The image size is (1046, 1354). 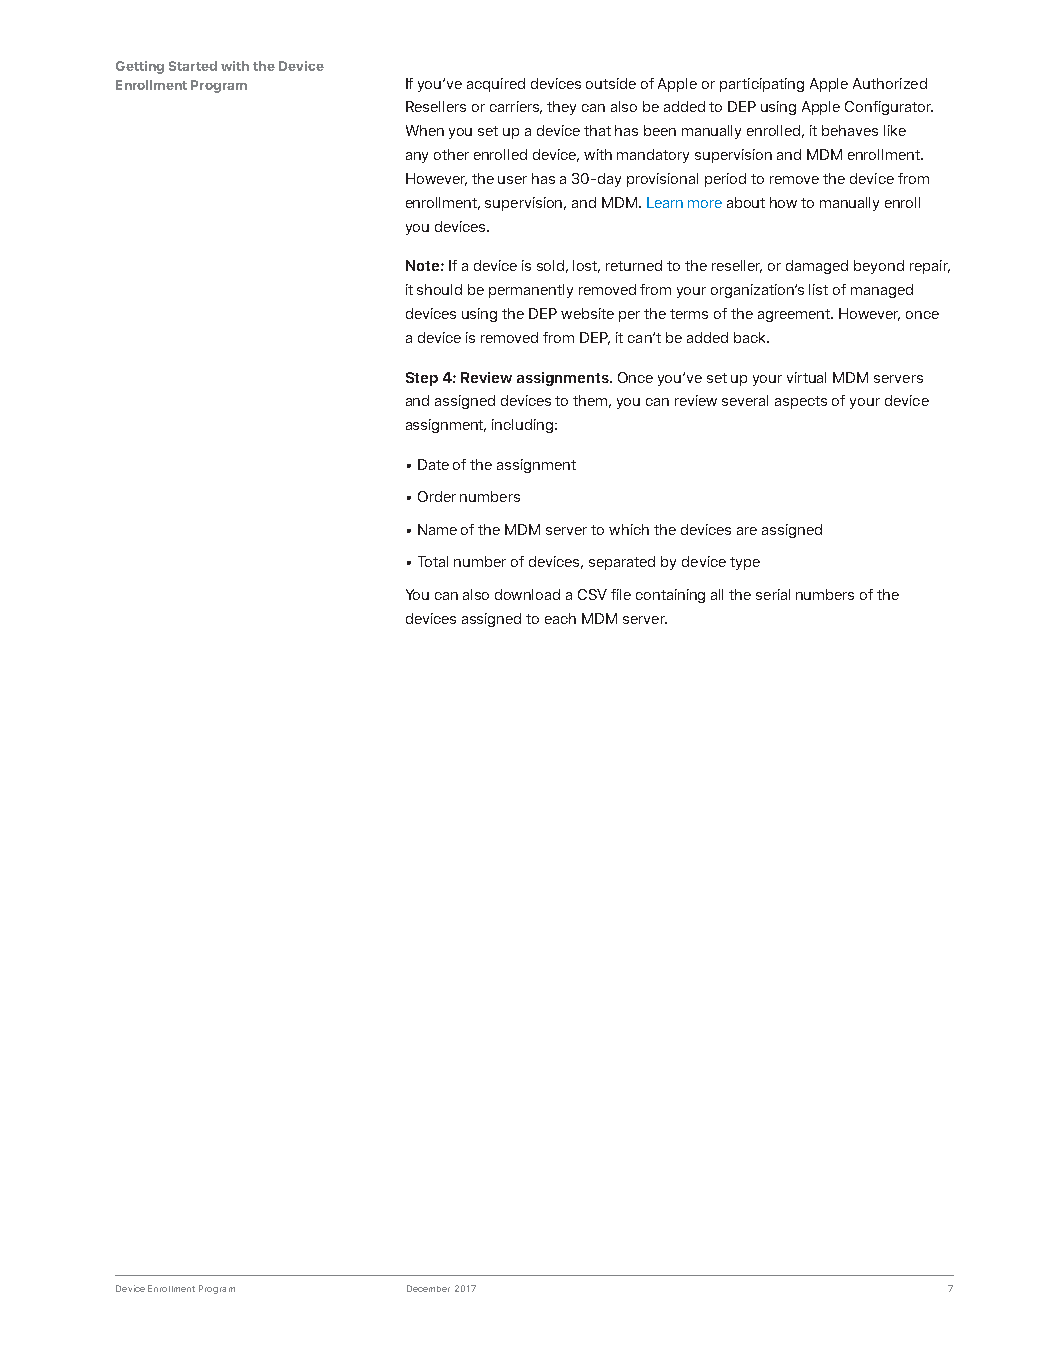 I want to click on each, so click(x=560, y=618).
